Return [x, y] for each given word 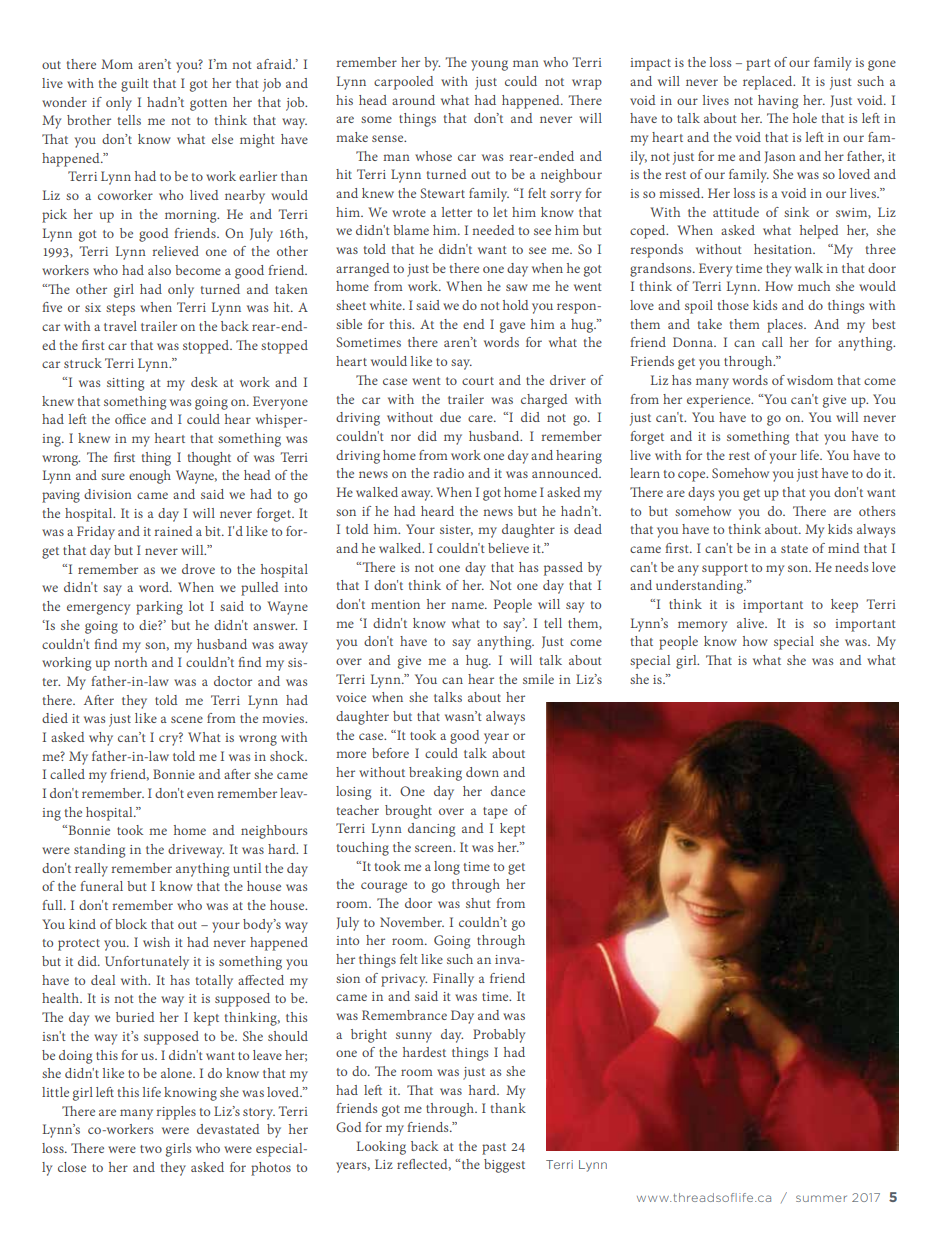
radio [448, 473]
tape [495, 813]
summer [821, 1198]
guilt [135, 85]
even [200, 794]
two [151, 1149]
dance [508, 791]
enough [150, 477]
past [494, 1149]
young [489, 65]
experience [720, 401]
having [778, 102]
